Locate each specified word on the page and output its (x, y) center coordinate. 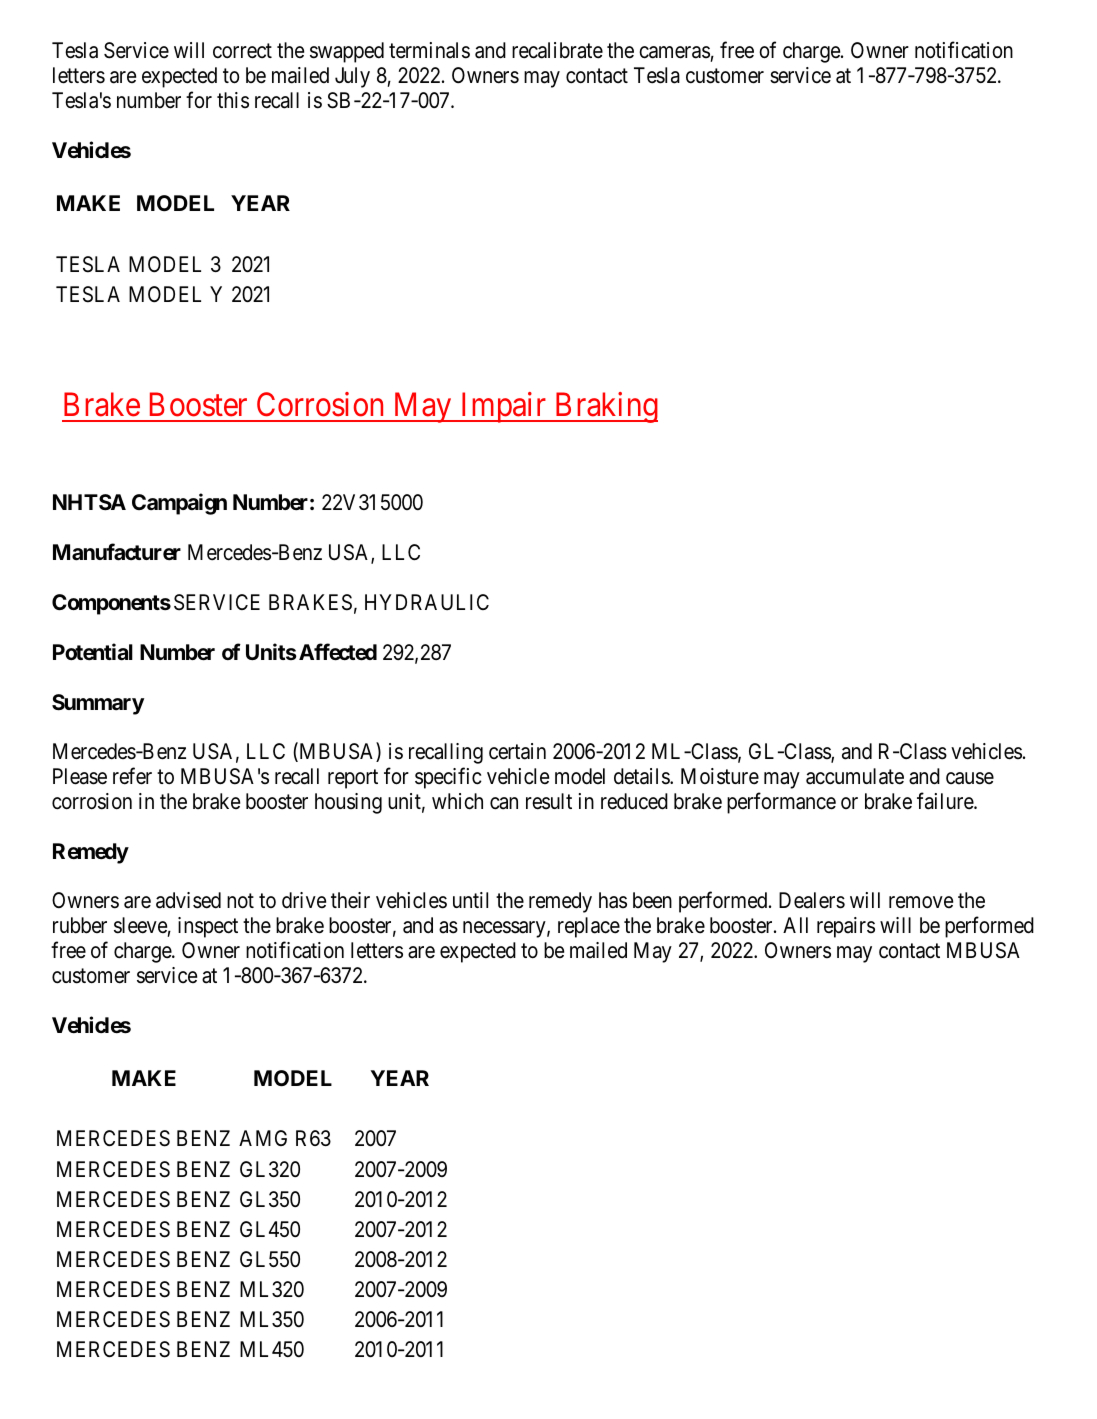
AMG (263, 1138)
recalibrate (557, 50)
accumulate (855, 776)
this (233, 100)
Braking (605, 407)
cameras (674, 52)
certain (517, 751)
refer (132, 776)
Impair (503, 407)
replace (589, 927)
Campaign (179, 504)
